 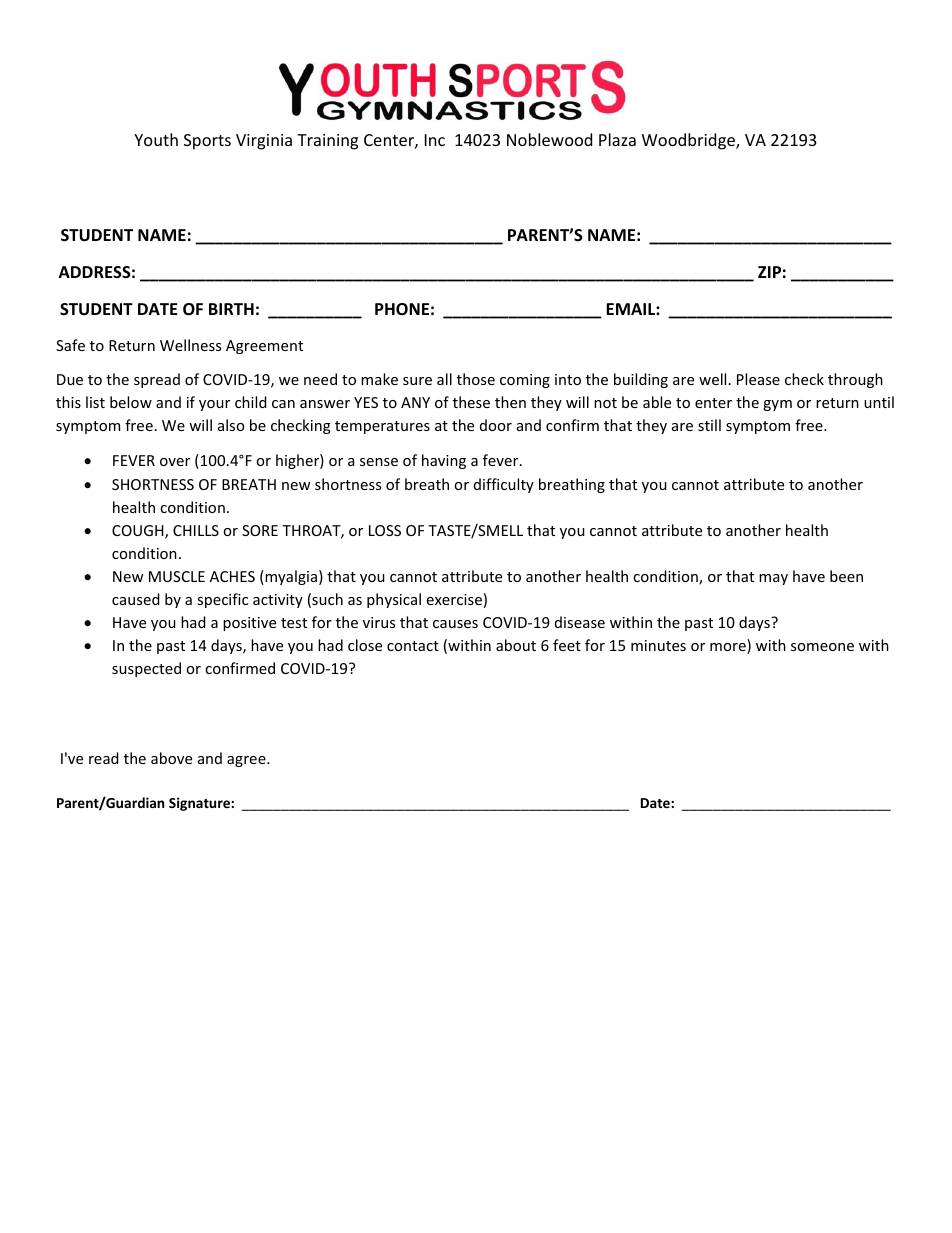 What do you see at coordinates (435, 140) in the page?
I see `Inc` at bounding box center [435, 140].
